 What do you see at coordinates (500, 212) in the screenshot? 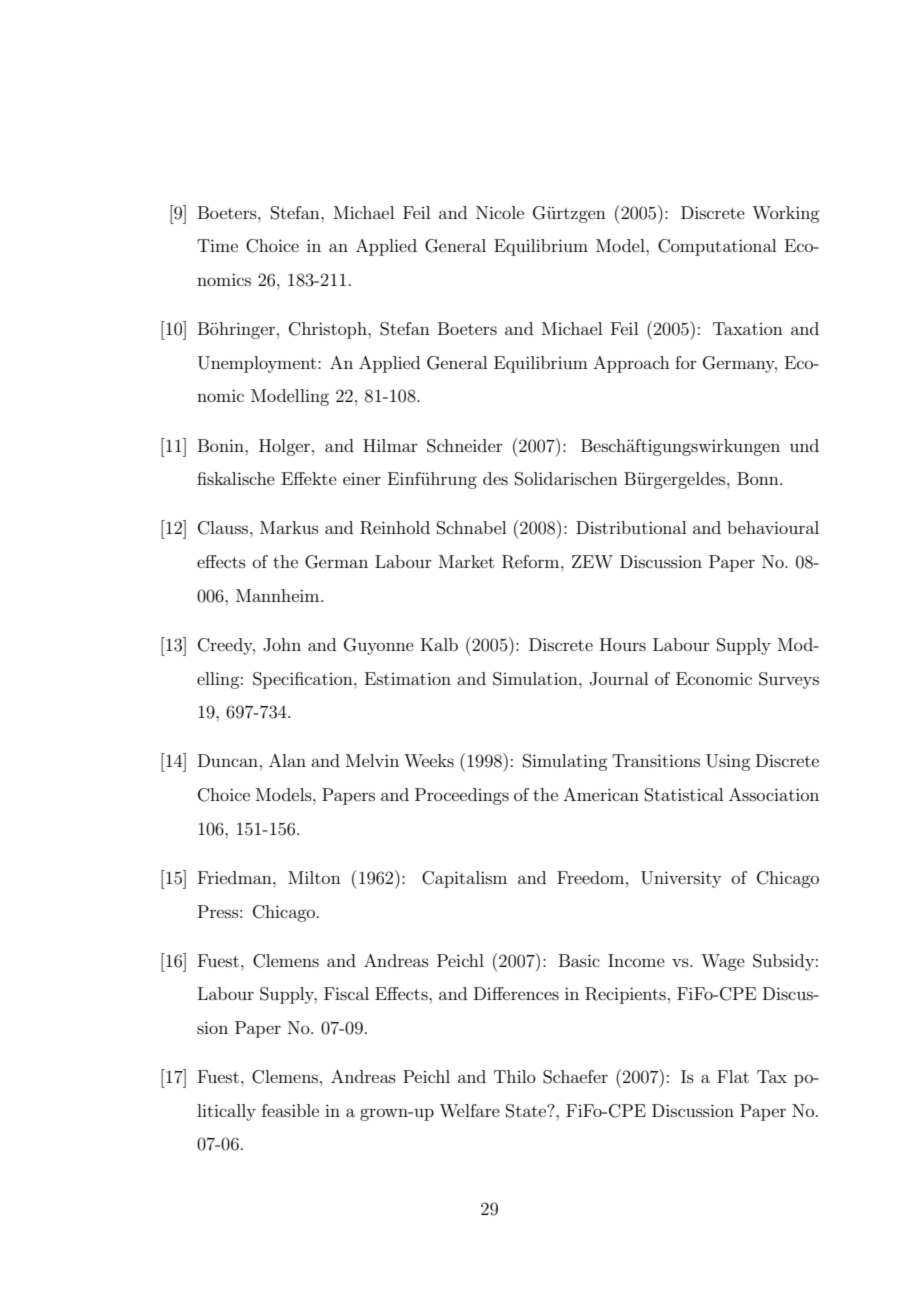
I see `Nicole` at bounding box center [500, 212].
